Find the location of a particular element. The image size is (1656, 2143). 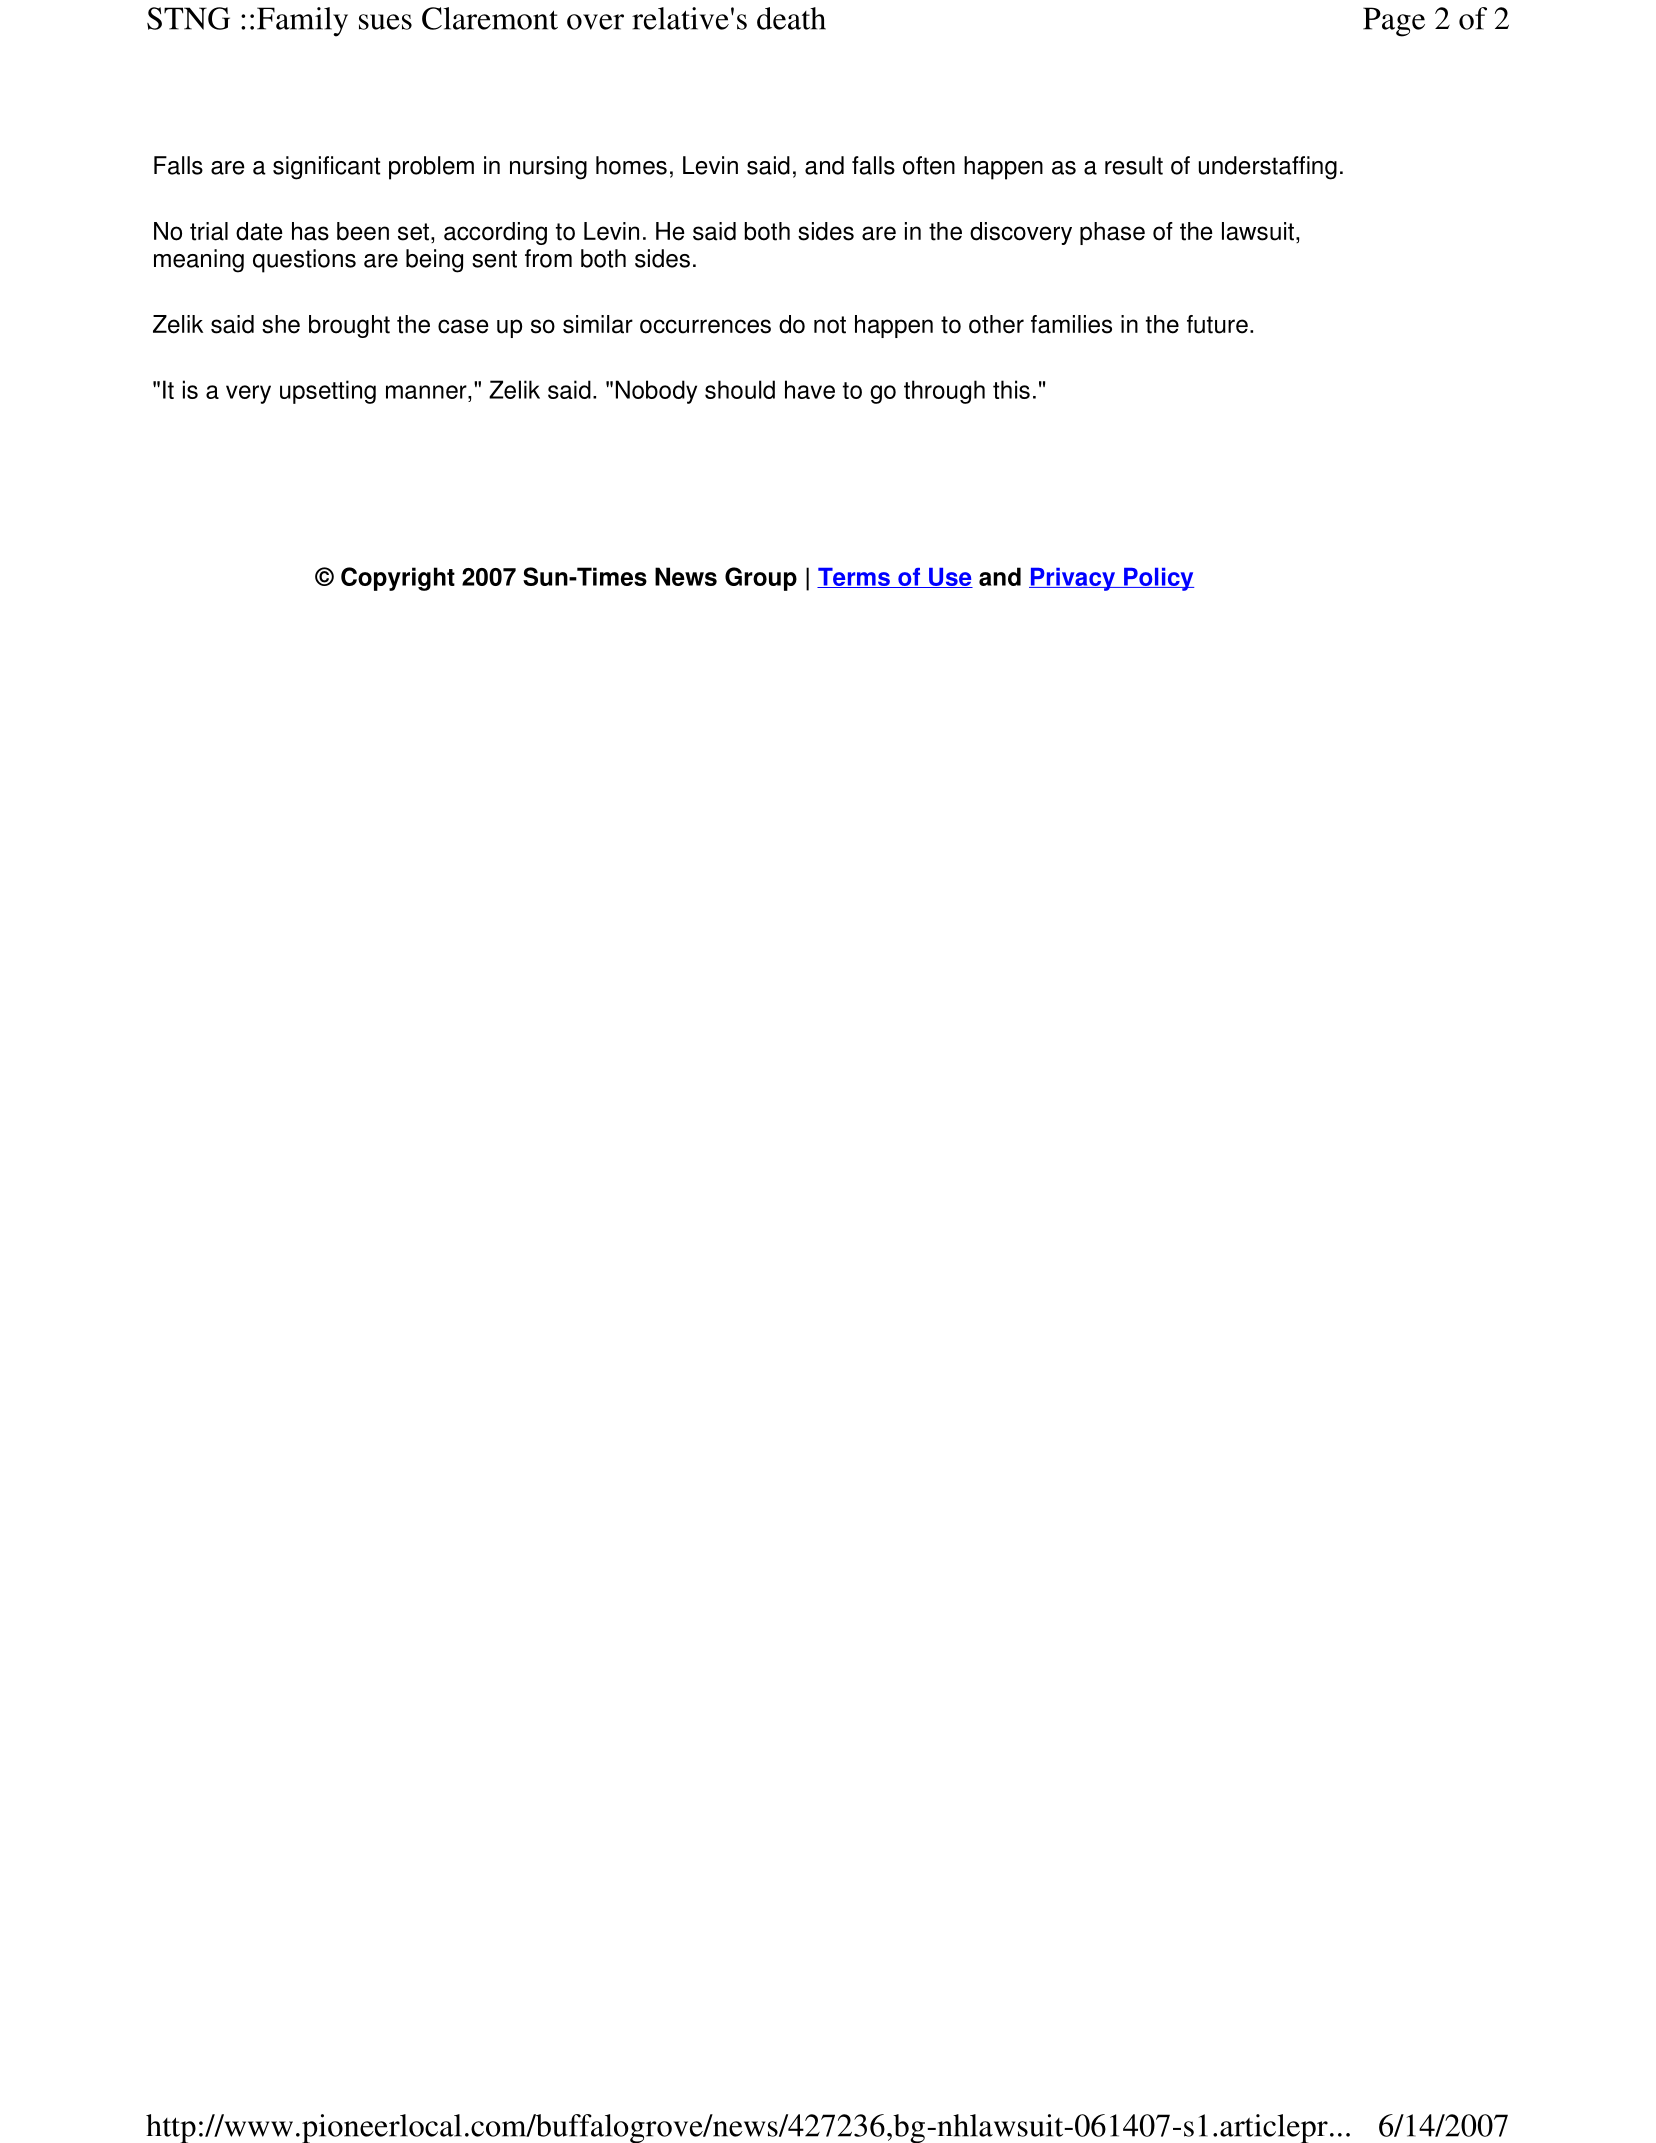

understaffing is located at coordinates (1268, 168).
